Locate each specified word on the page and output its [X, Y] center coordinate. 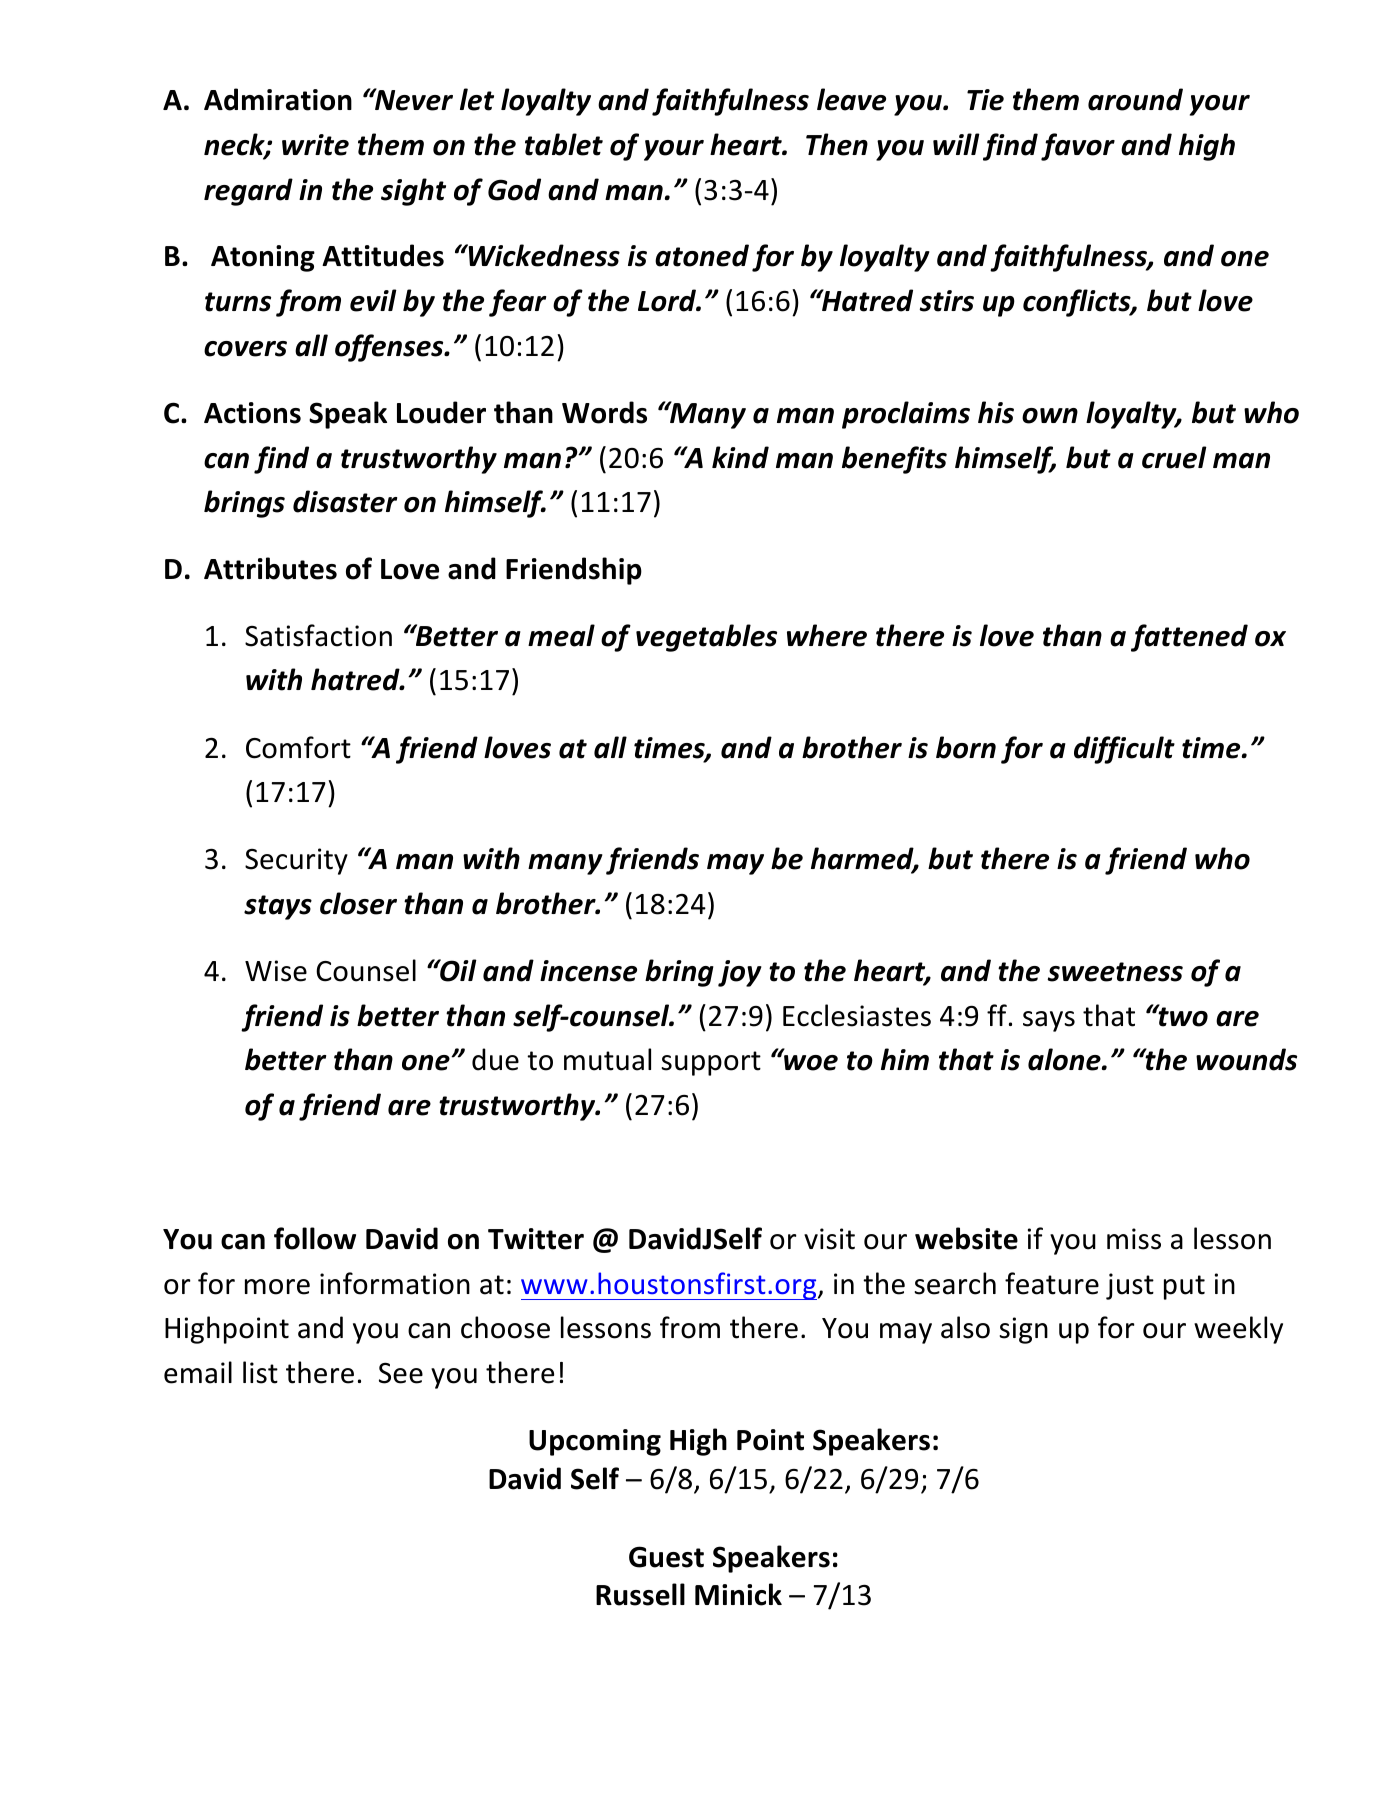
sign [1024, 1330]
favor [1078, 147]
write [315, 145]
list [260, 1372]
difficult [1124, 750]
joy [740, 973]
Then [837, 144]
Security [296, 861]
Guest [666, 1557]
